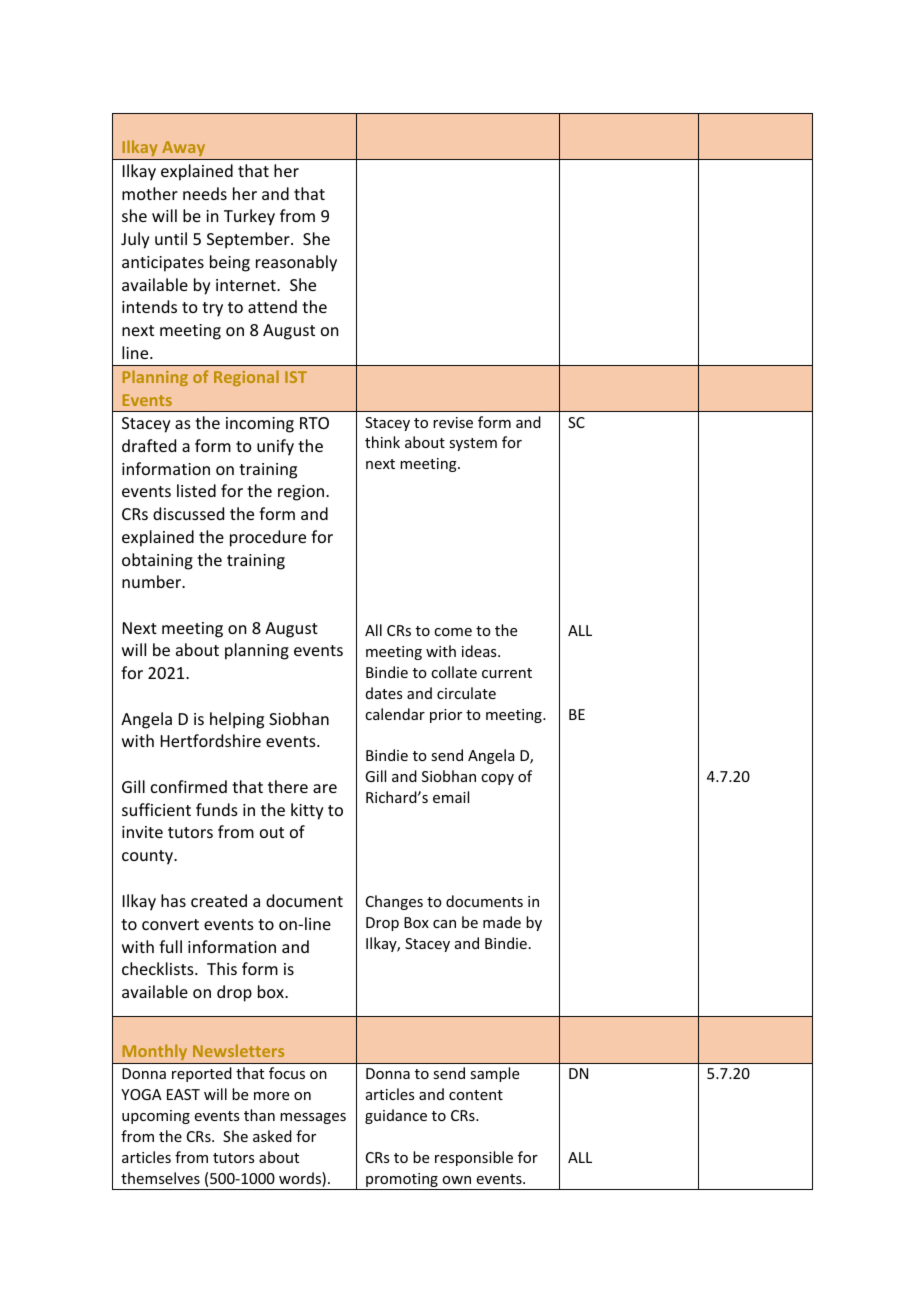 This document has width=924, height=1308. Describe the element at coordinates (268, 538) in the document. I see `procedure` at that location.
